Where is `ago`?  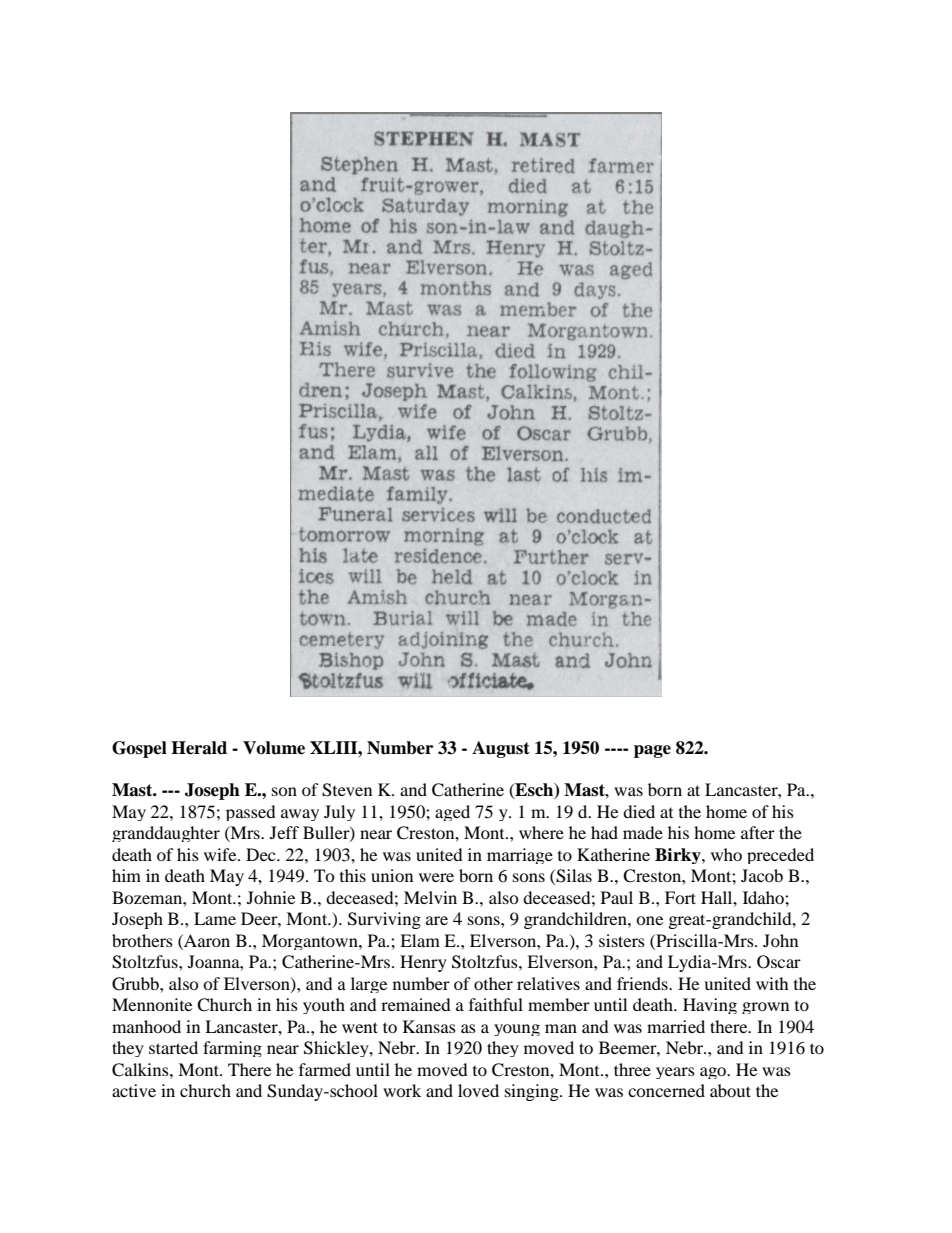 ago is located at coordinates (714, 1073).
